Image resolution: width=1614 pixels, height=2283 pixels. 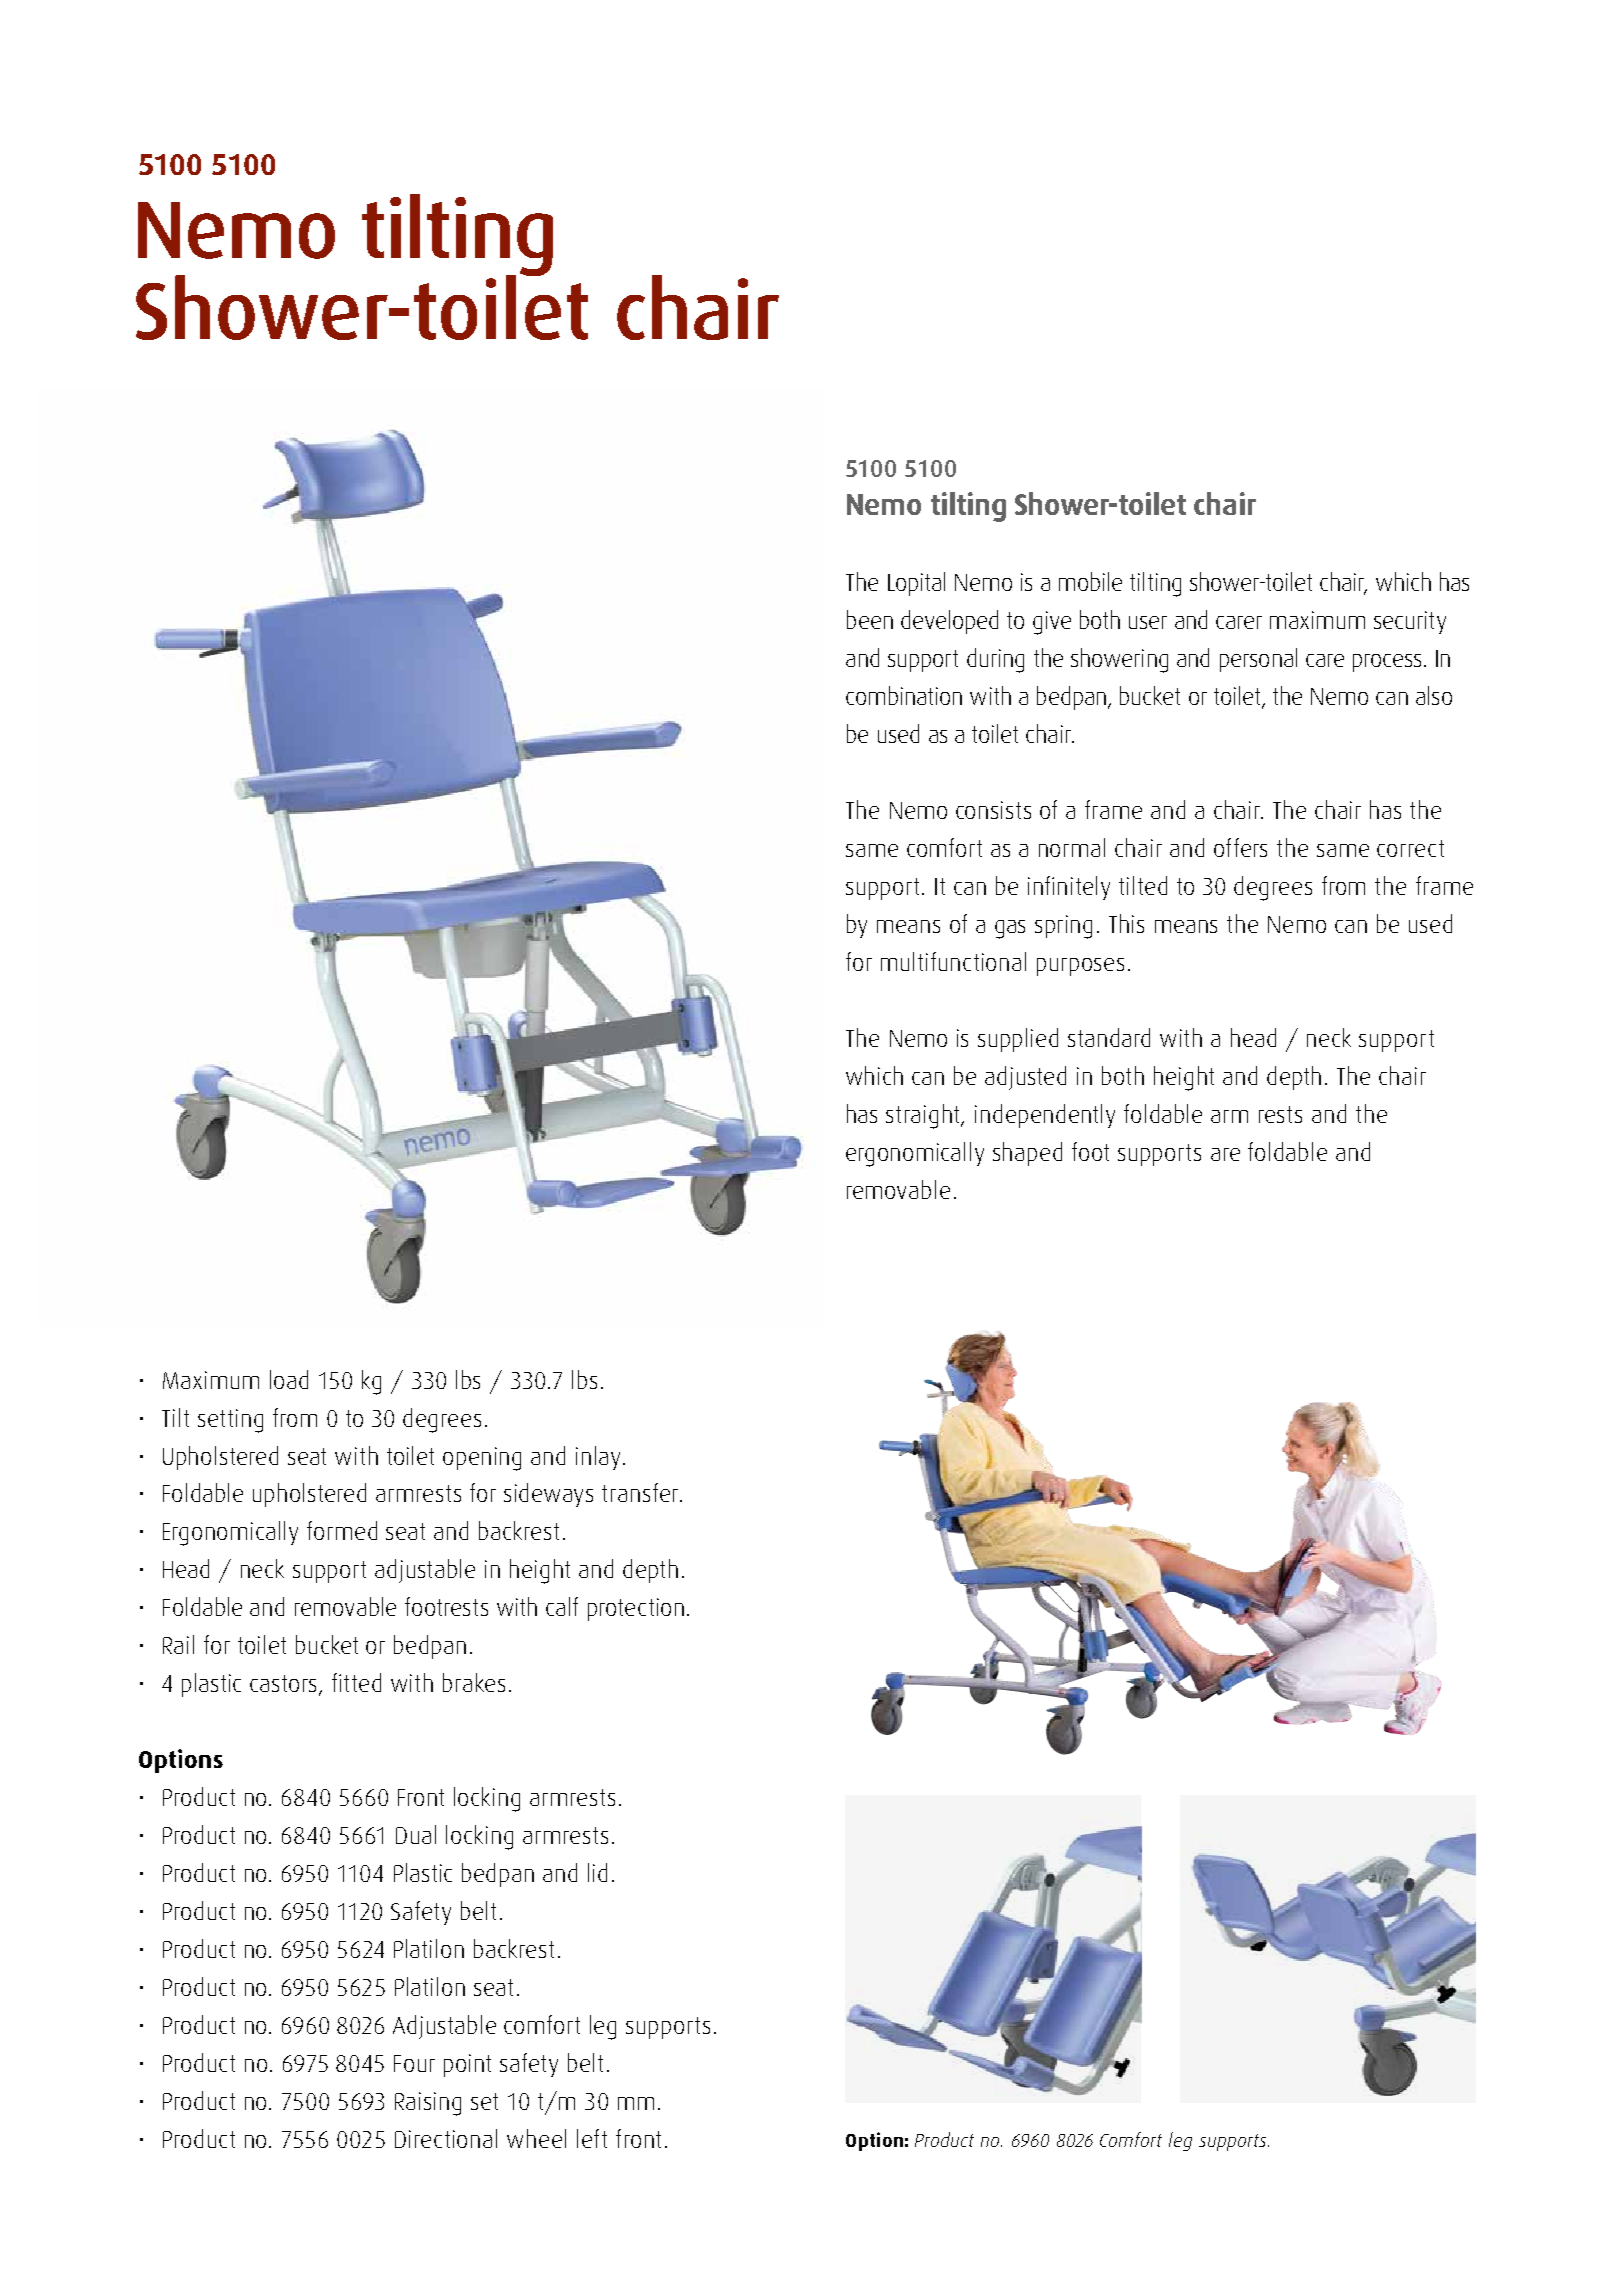 I want to click on left, so click(x=592, y=2138).
